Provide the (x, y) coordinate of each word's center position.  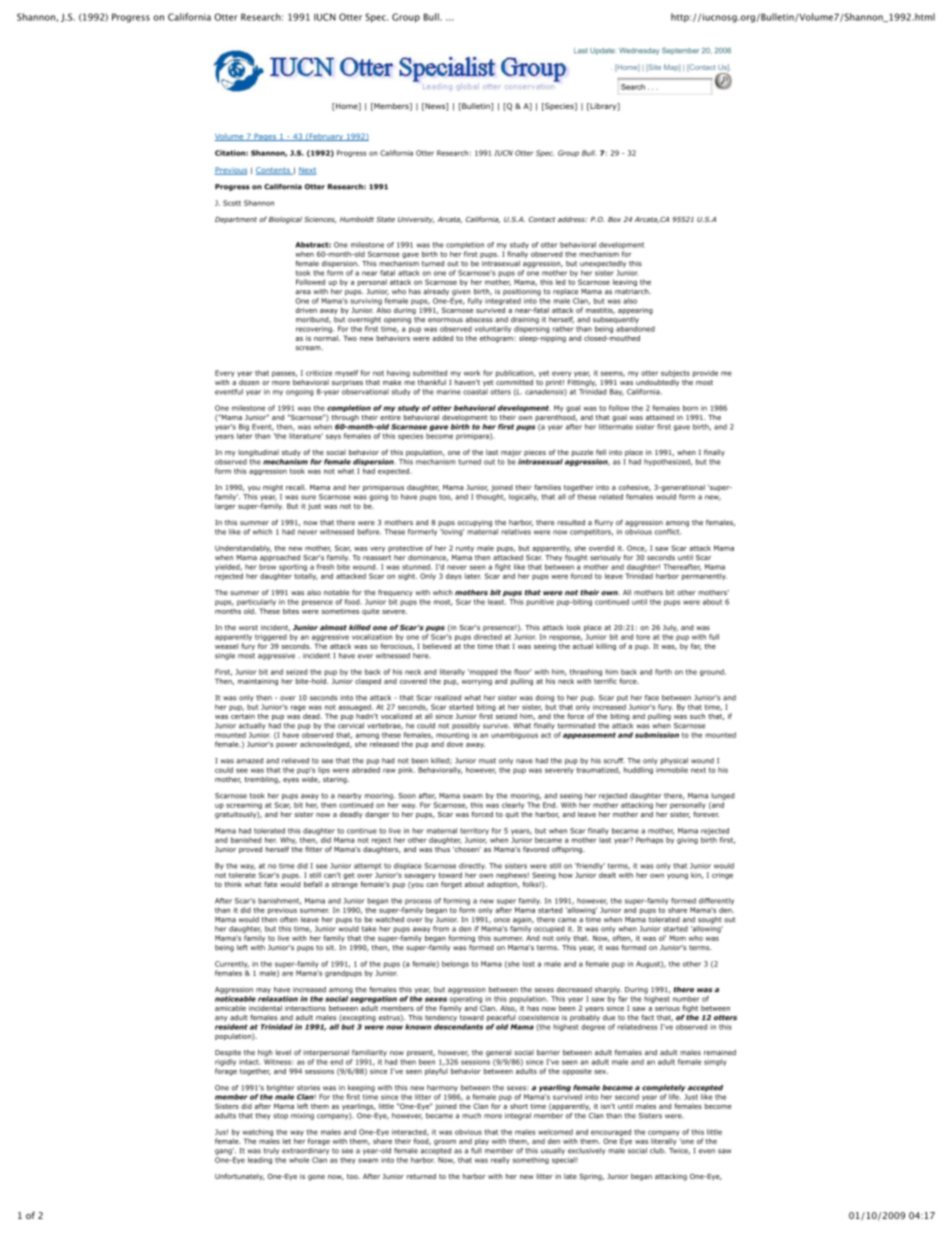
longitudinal (258, 453)
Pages (265, 137)
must (487, 761)
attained (660, 417)
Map (672, 68)
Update (603, 51)
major (511, 453)
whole (299, 1160)
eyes (291, 781)
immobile (672, 770)
